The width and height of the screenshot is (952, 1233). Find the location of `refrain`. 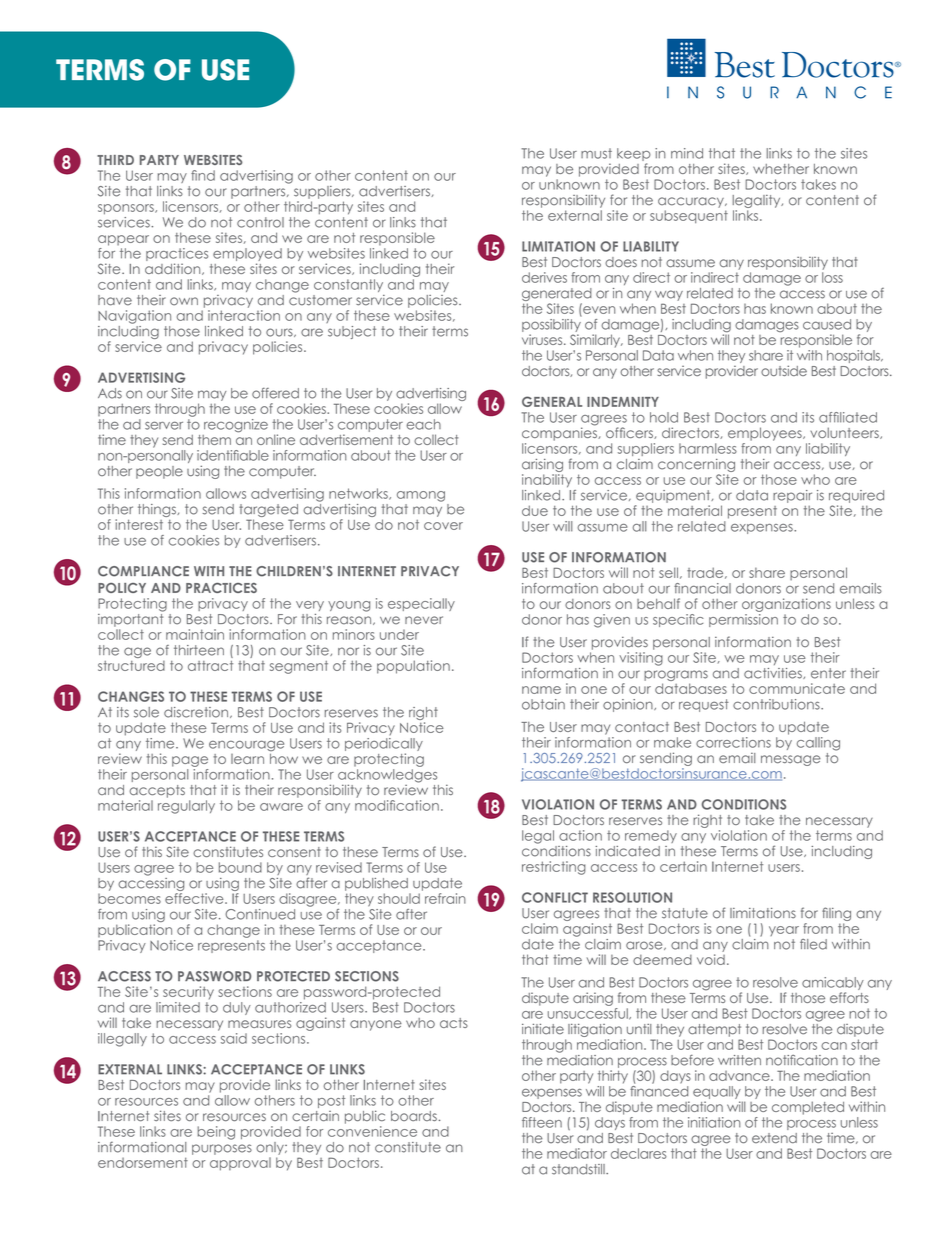

refrain is located at coordinates (445, 898).
